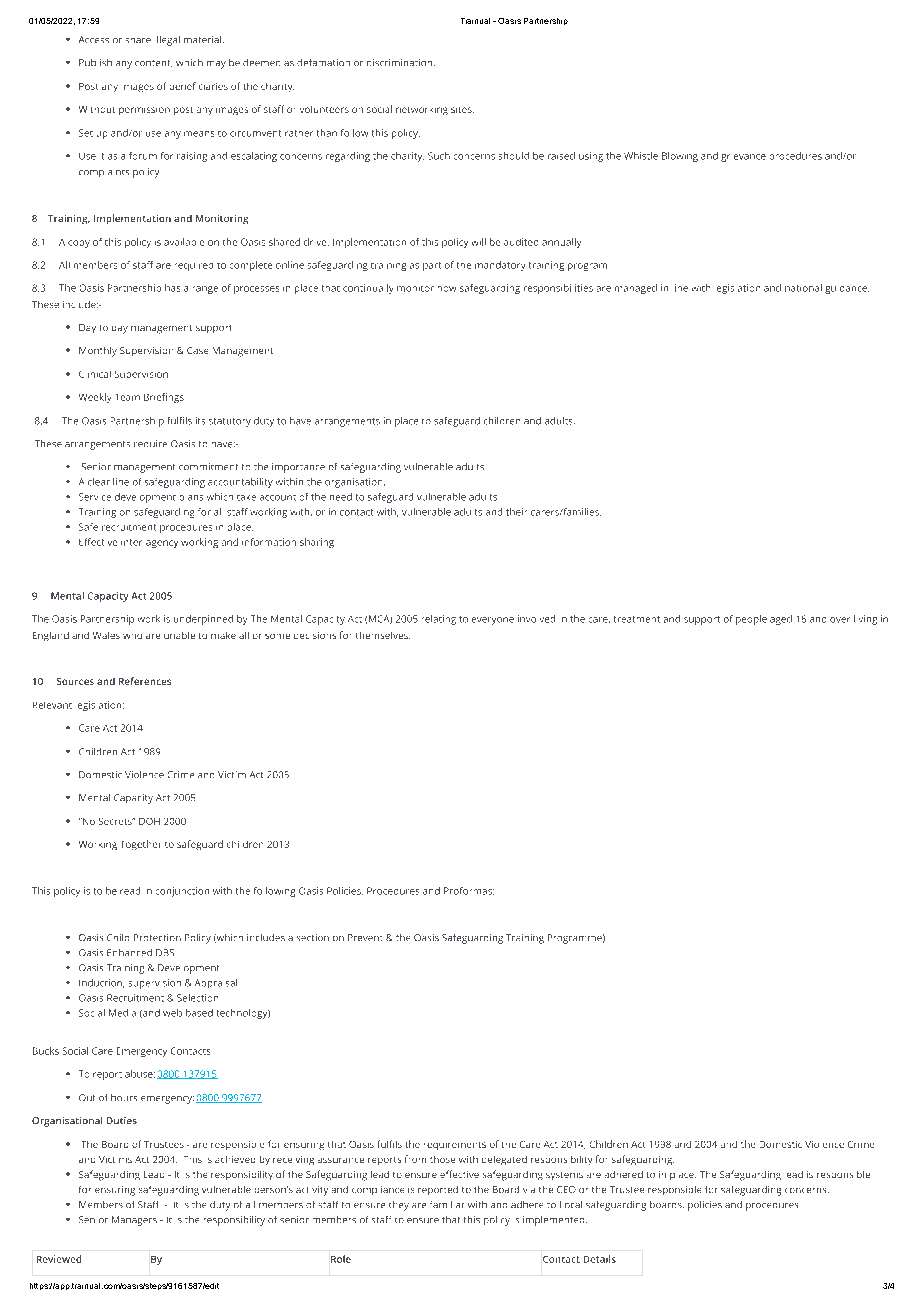  I want to click on Details, so click(600, 1259).
